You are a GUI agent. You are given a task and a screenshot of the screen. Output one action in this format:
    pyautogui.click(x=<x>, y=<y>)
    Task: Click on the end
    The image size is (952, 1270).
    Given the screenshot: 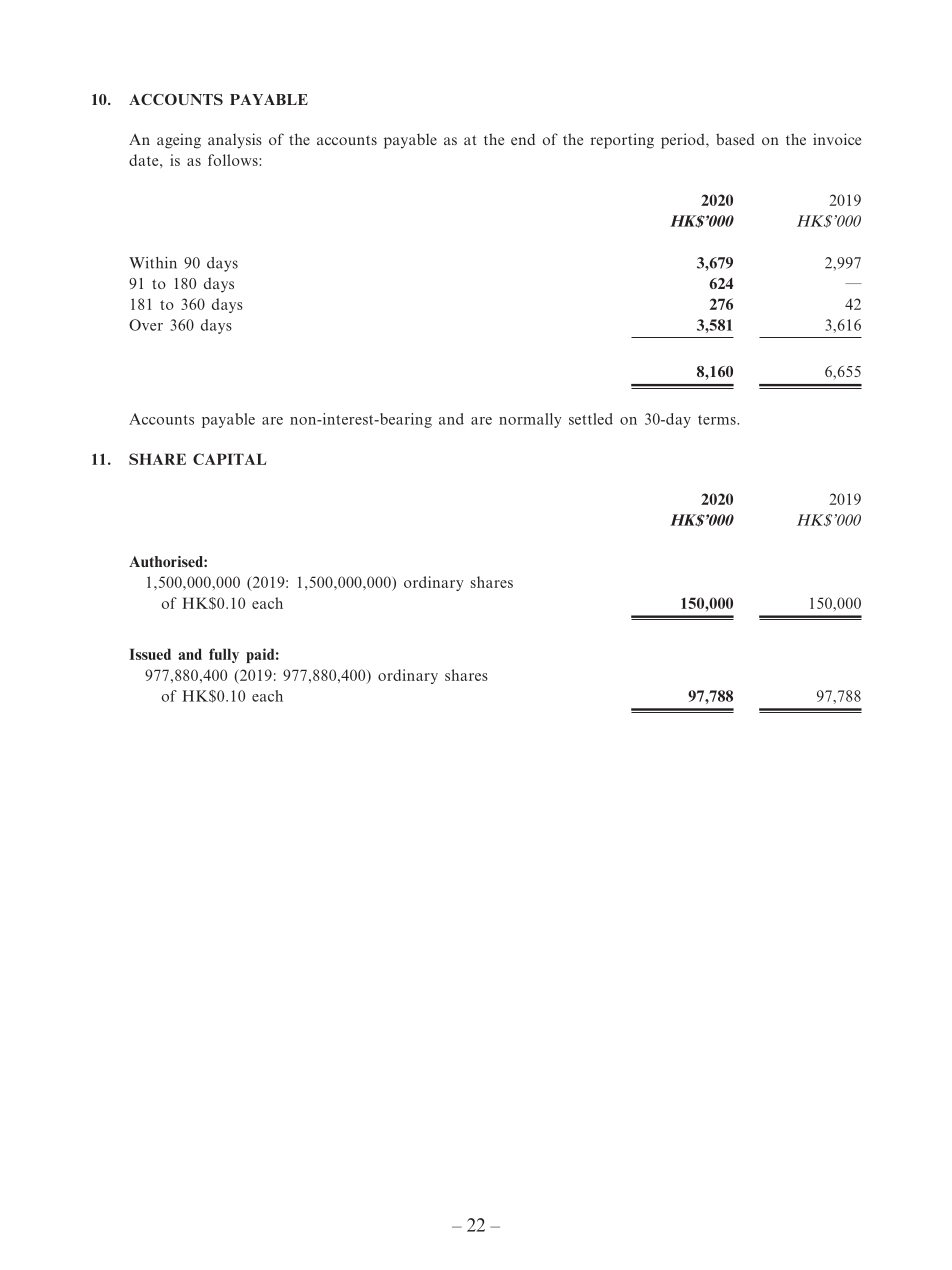 What is the action you would take?
    pyautogui.click(x=523, y=139)
